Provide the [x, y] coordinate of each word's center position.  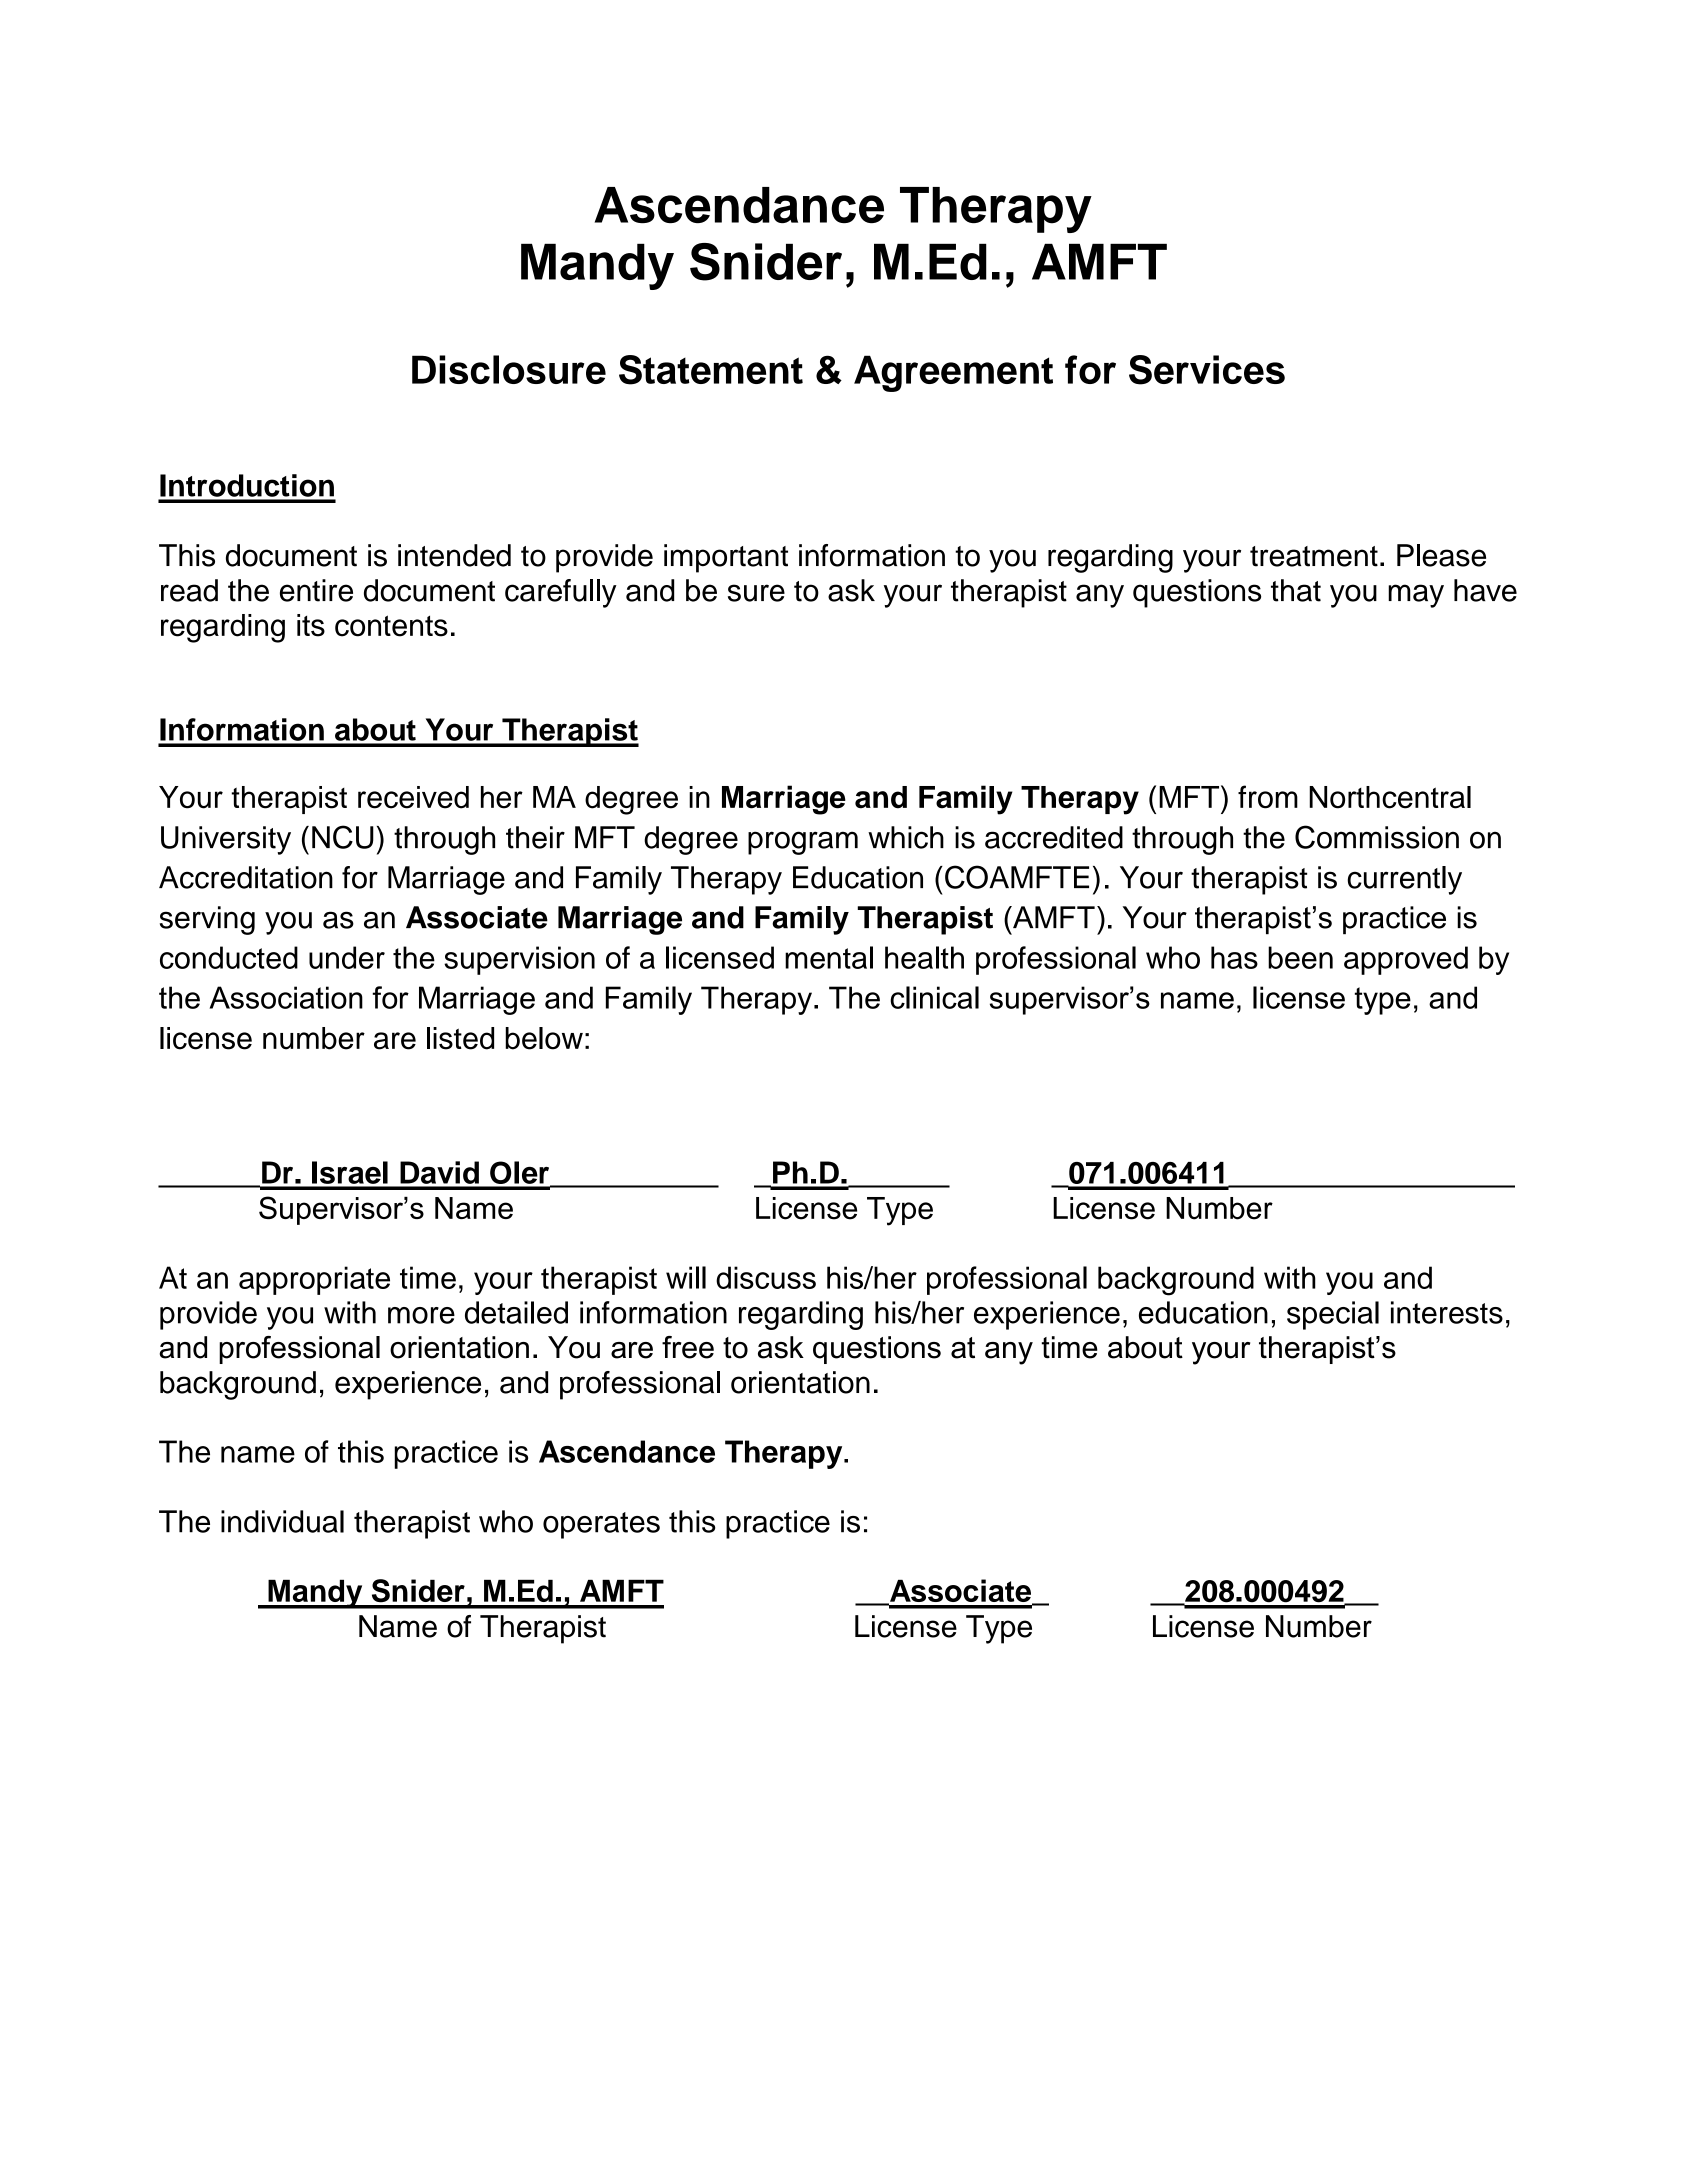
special [1333, 1315]
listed [460, 1038]
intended [454, 555]
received [413, 797]
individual [282, 1521]
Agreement [953, 373]
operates [601, 1525]
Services [1207, 370]
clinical [934, 997]
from [1268, 797]
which [906, 837]
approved [1406, 960]
